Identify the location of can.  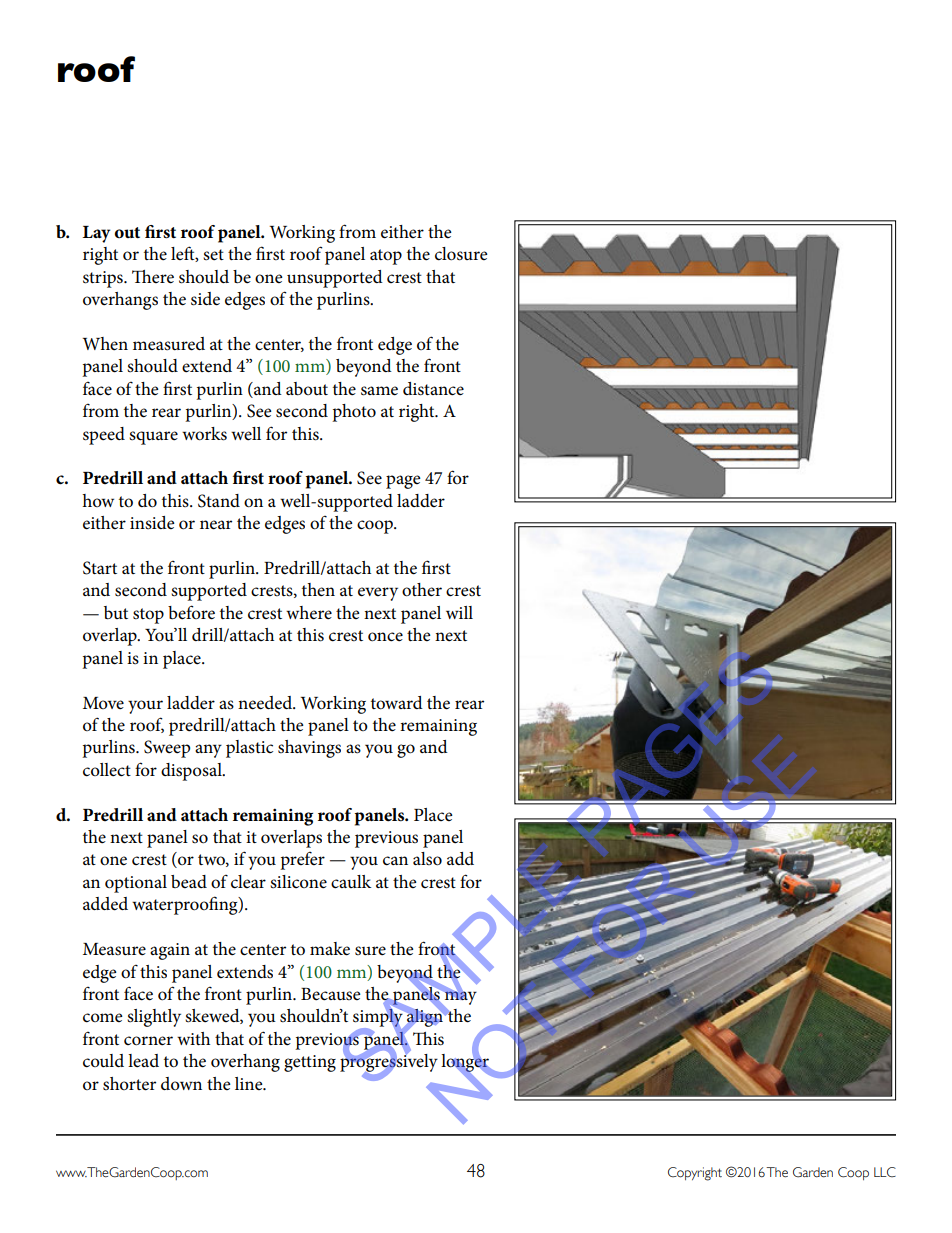
(395, 861).
